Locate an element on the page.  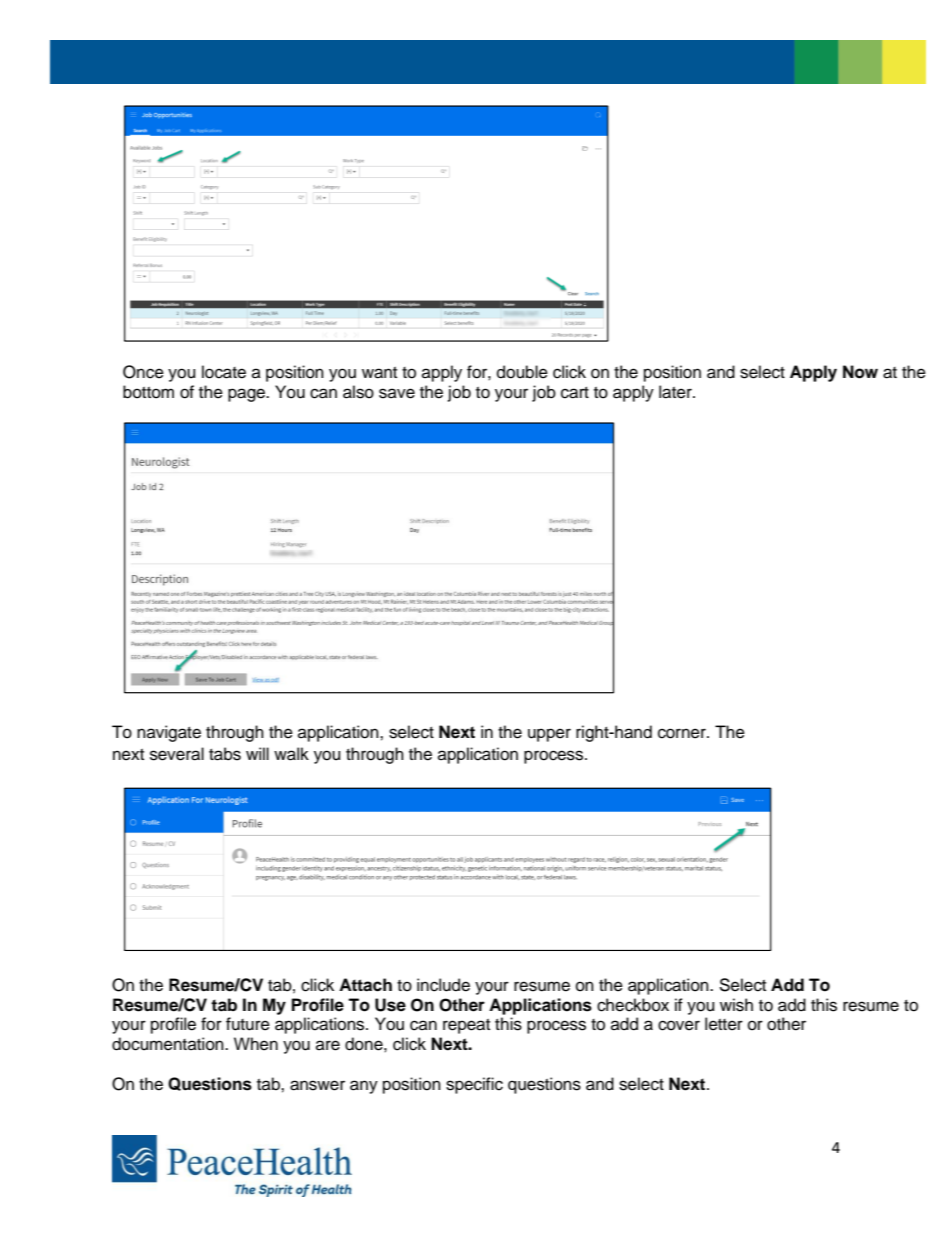
double is located at coordinates (522, 372).
